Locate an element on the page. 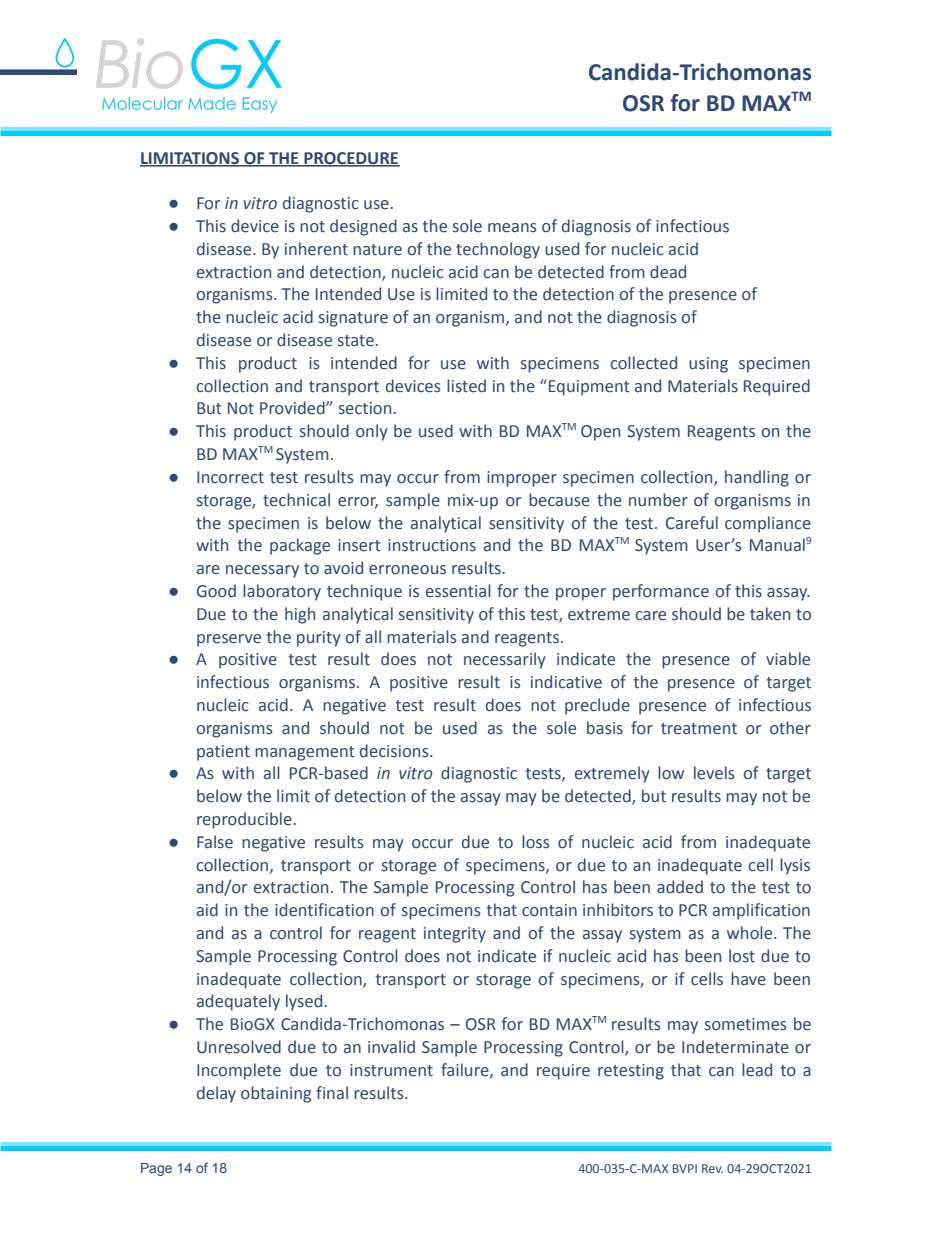 The image size is (952, 1233). listed is located at coordinates (466, 386).
